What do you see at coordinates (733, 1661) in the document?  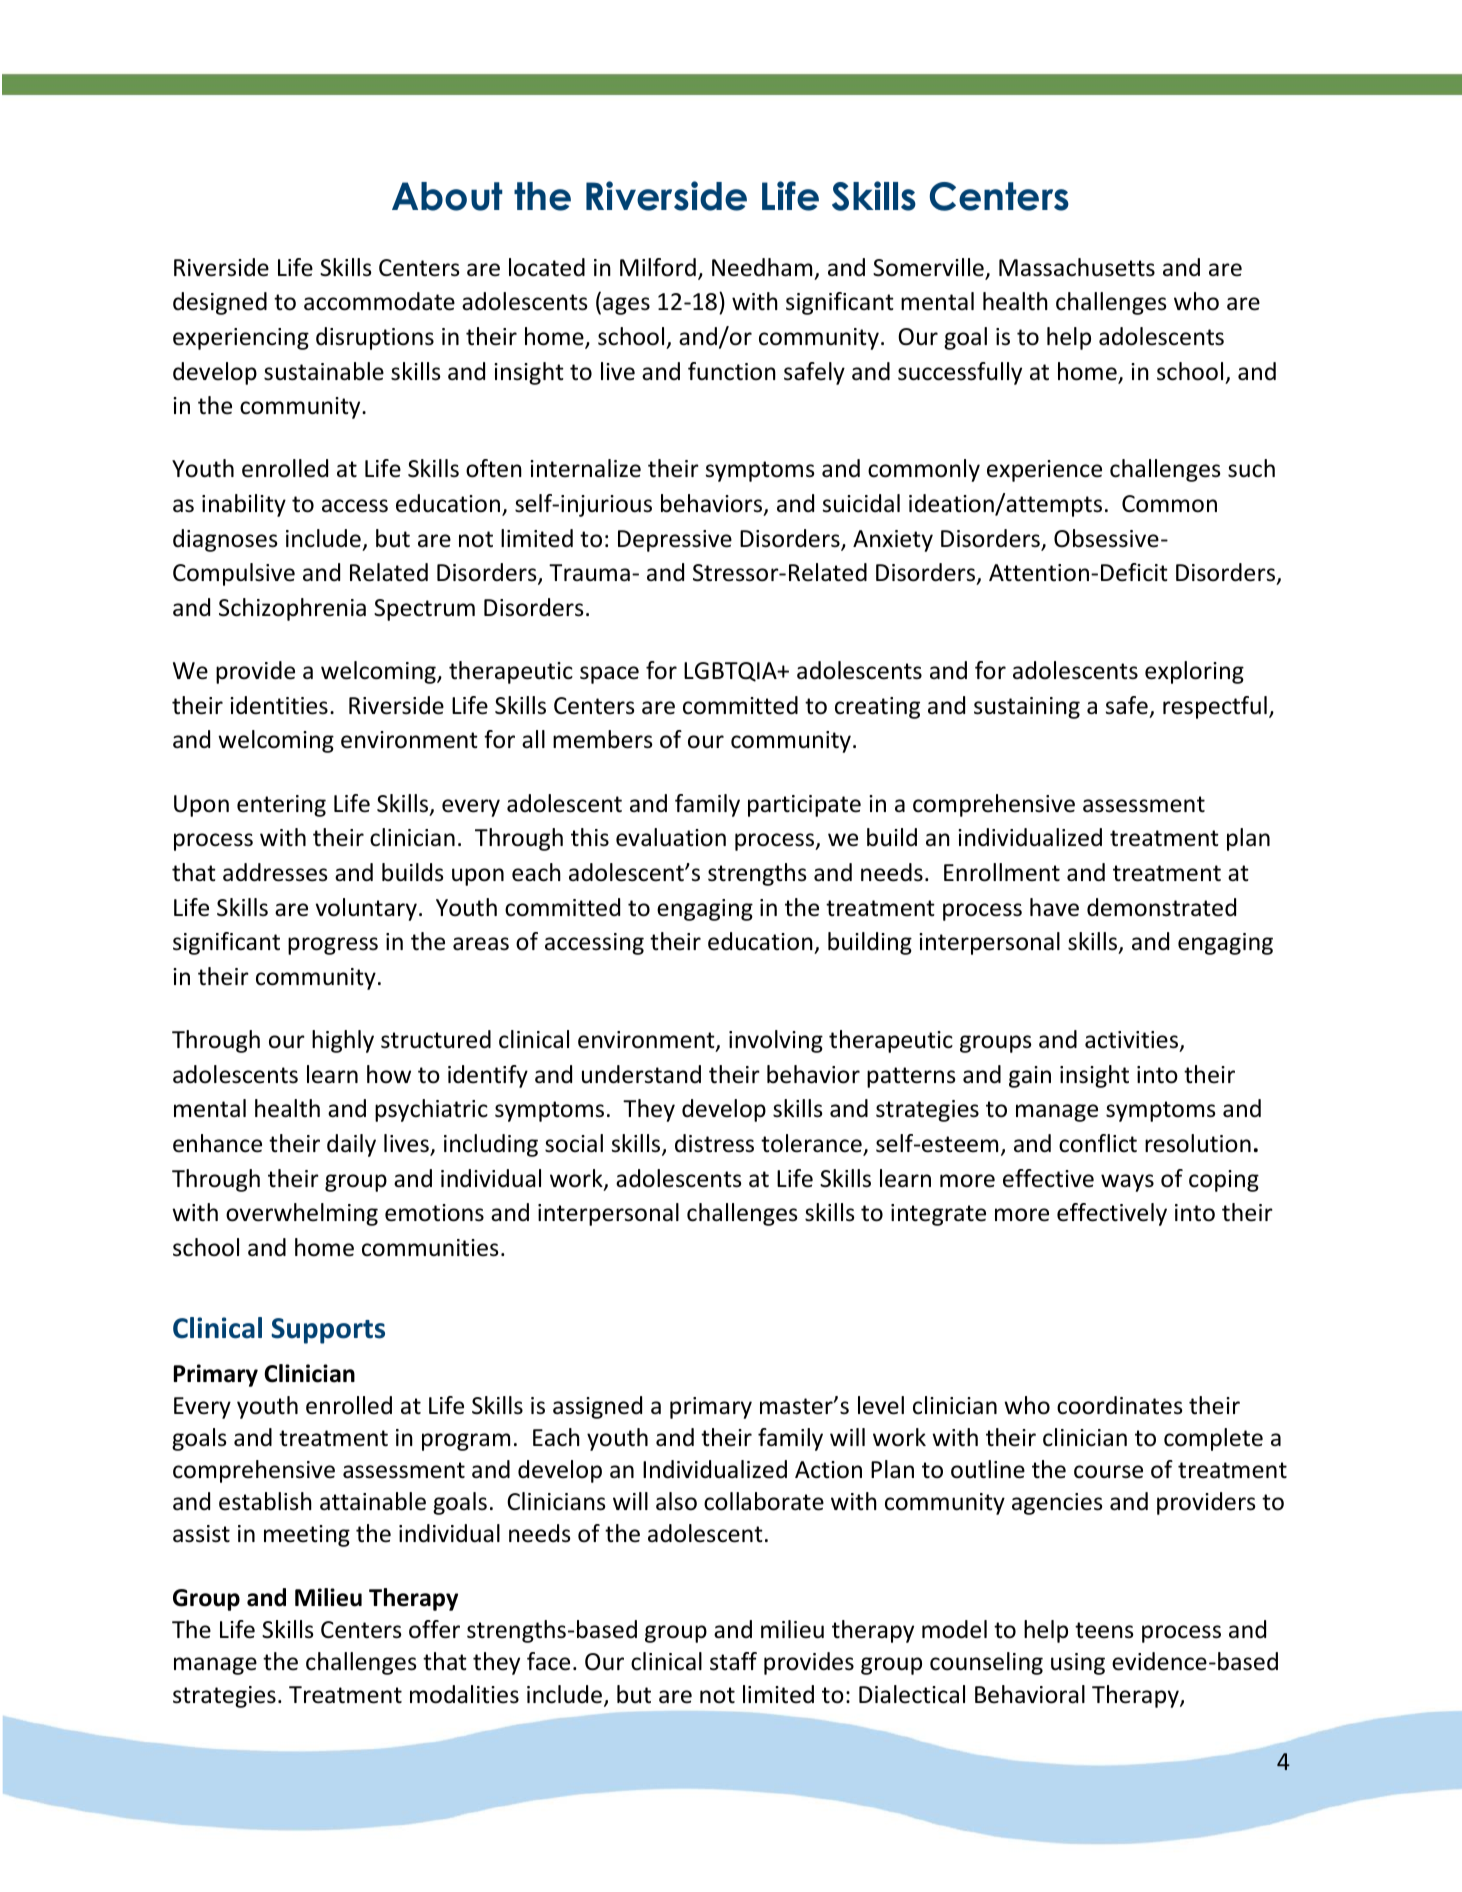 I see `staff` at bounding box center [733, 1661].
